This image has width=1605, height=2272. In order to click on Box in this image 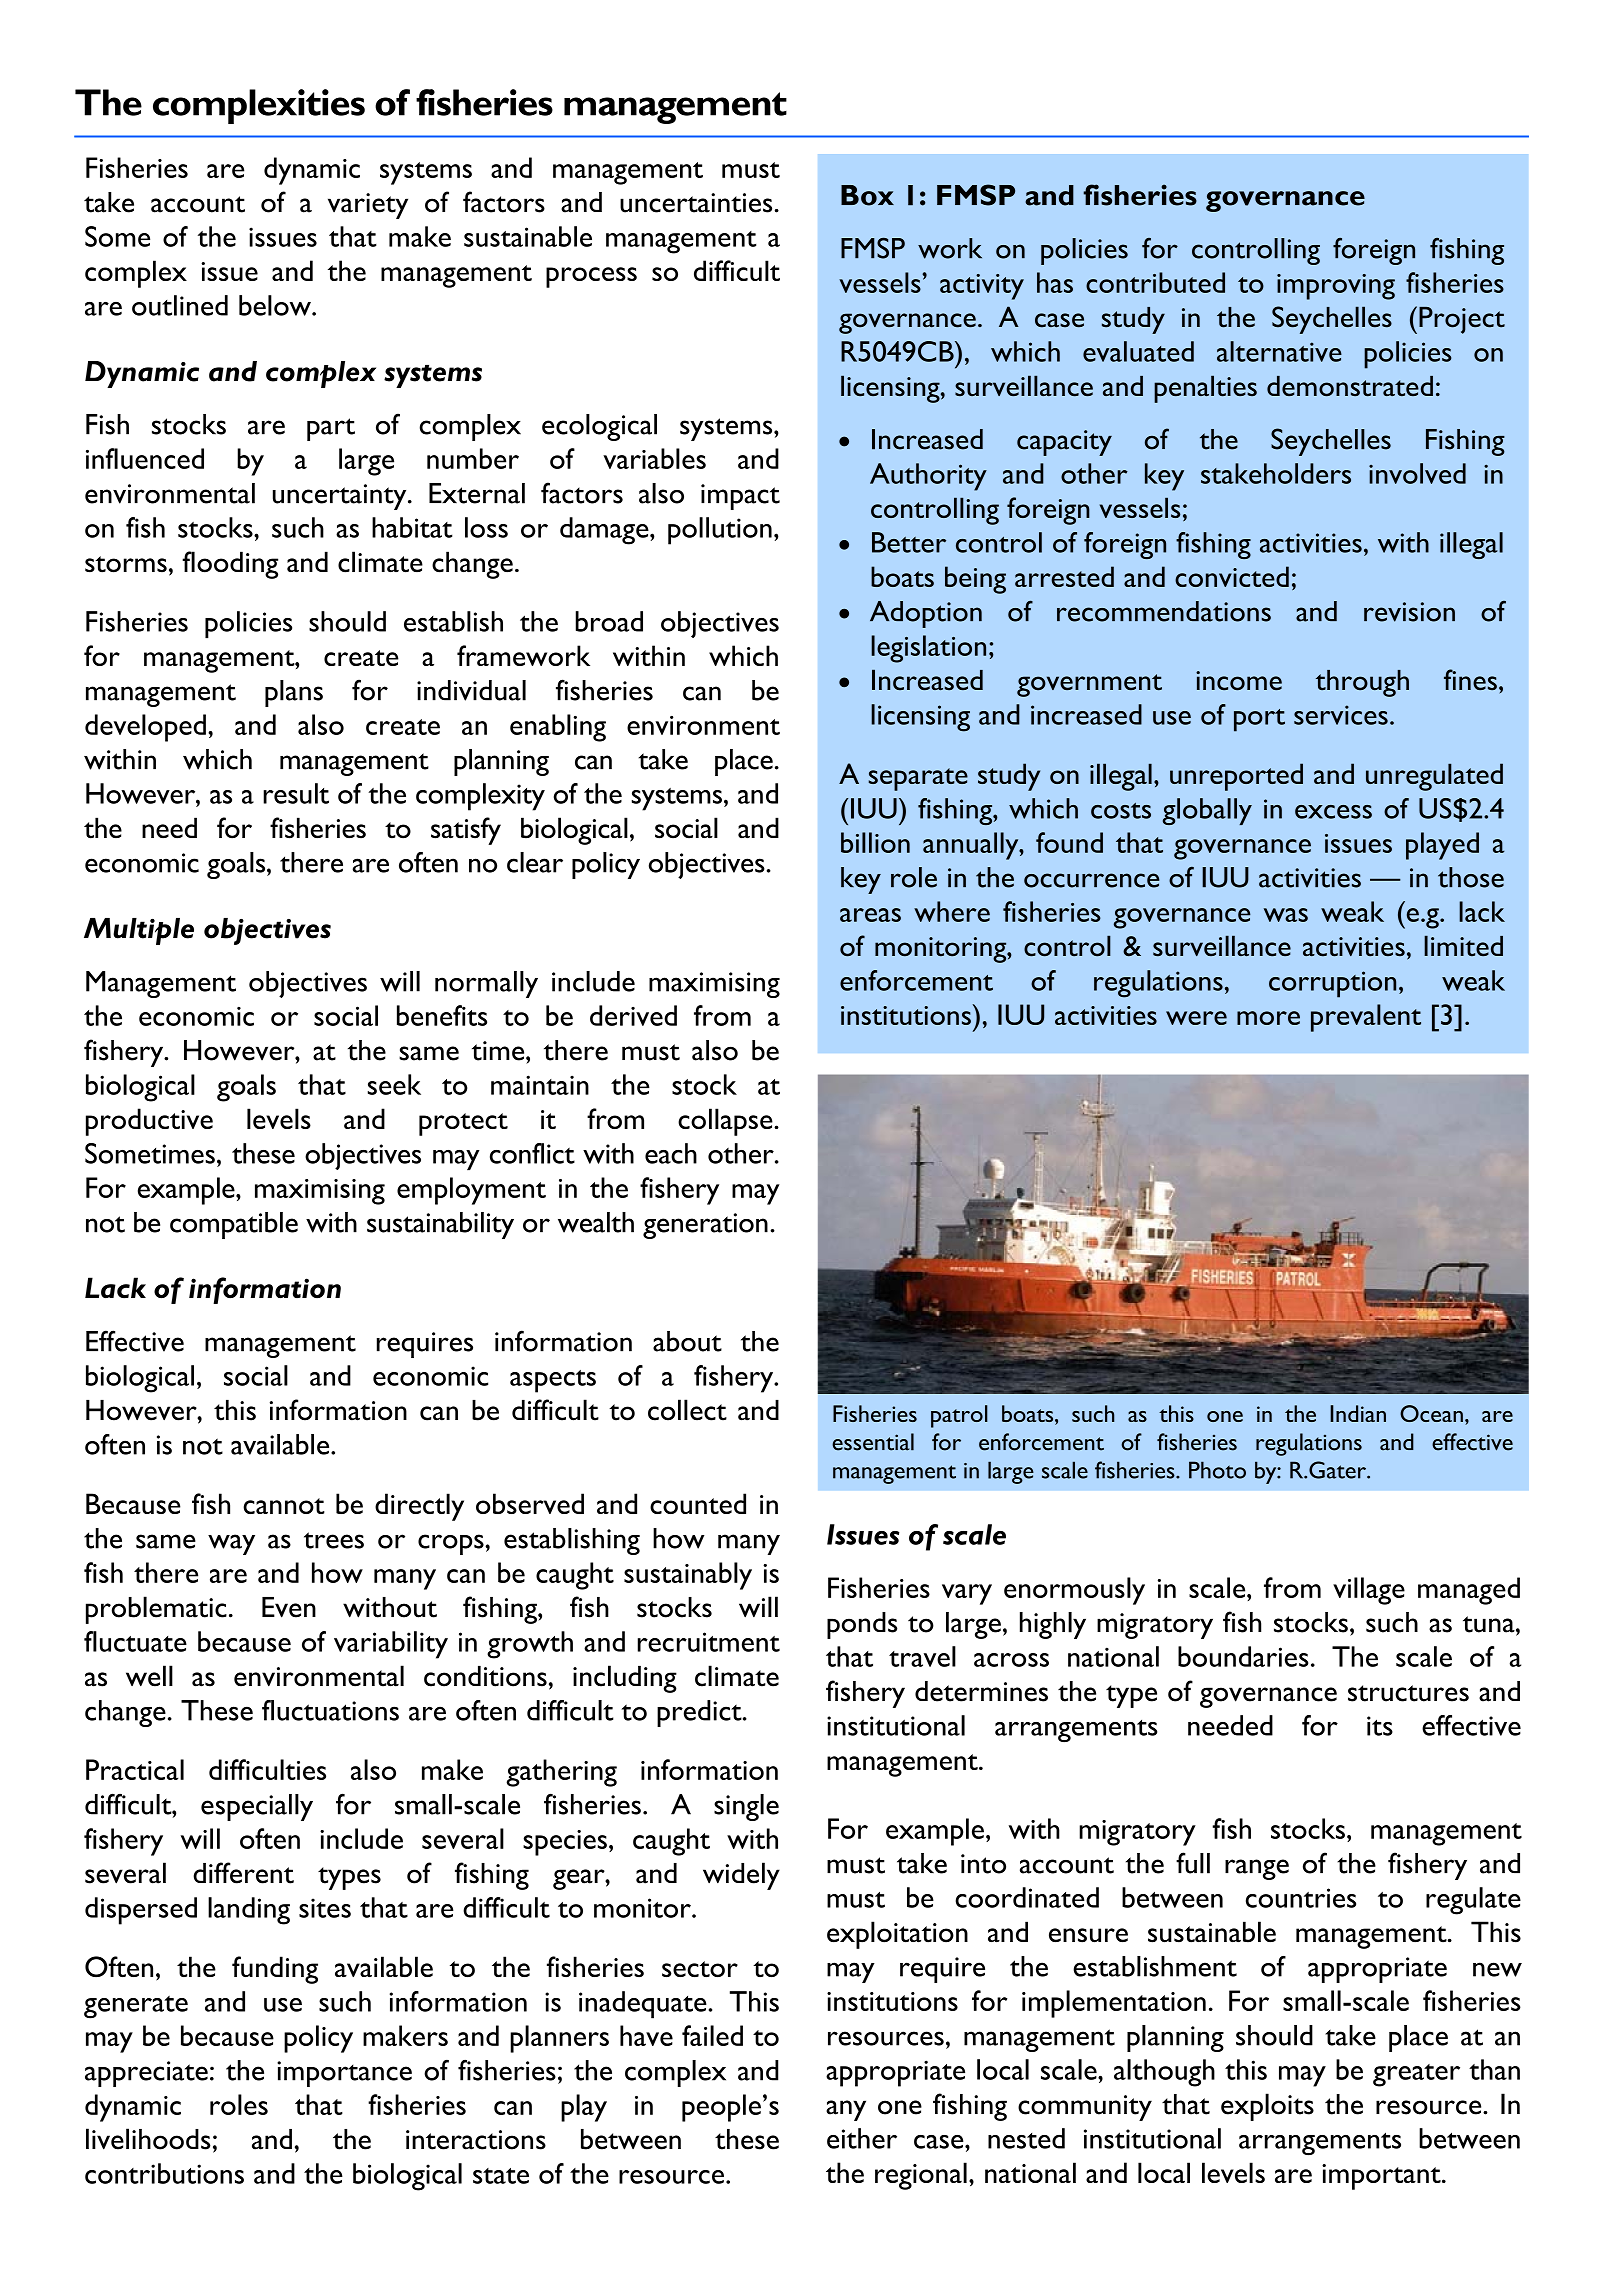, I will do `click(867, 195)`.
